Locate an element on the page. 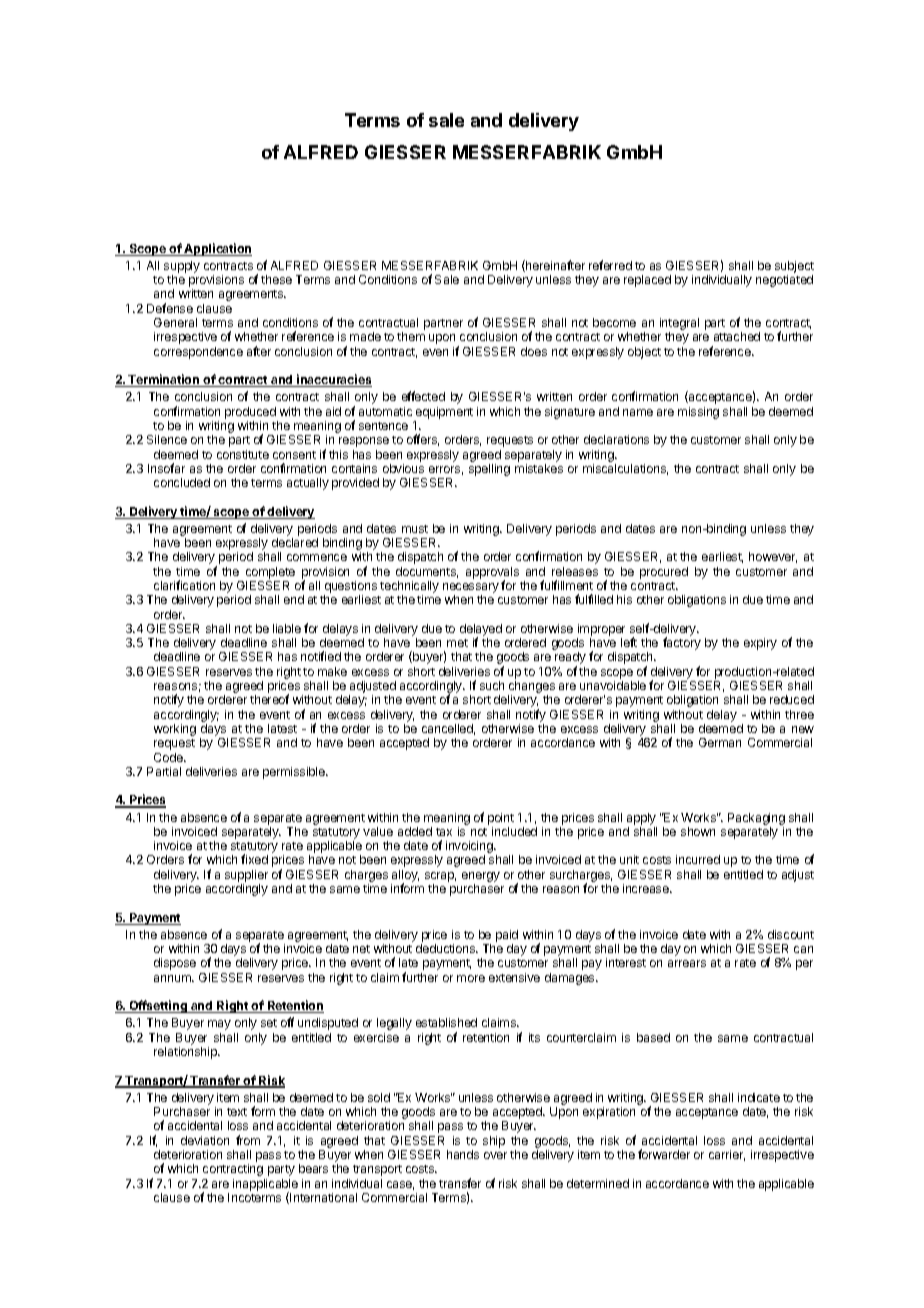 Image resolution: width=924 pixels, height=1308 pixels. these is located at coordinates (276, 279).
